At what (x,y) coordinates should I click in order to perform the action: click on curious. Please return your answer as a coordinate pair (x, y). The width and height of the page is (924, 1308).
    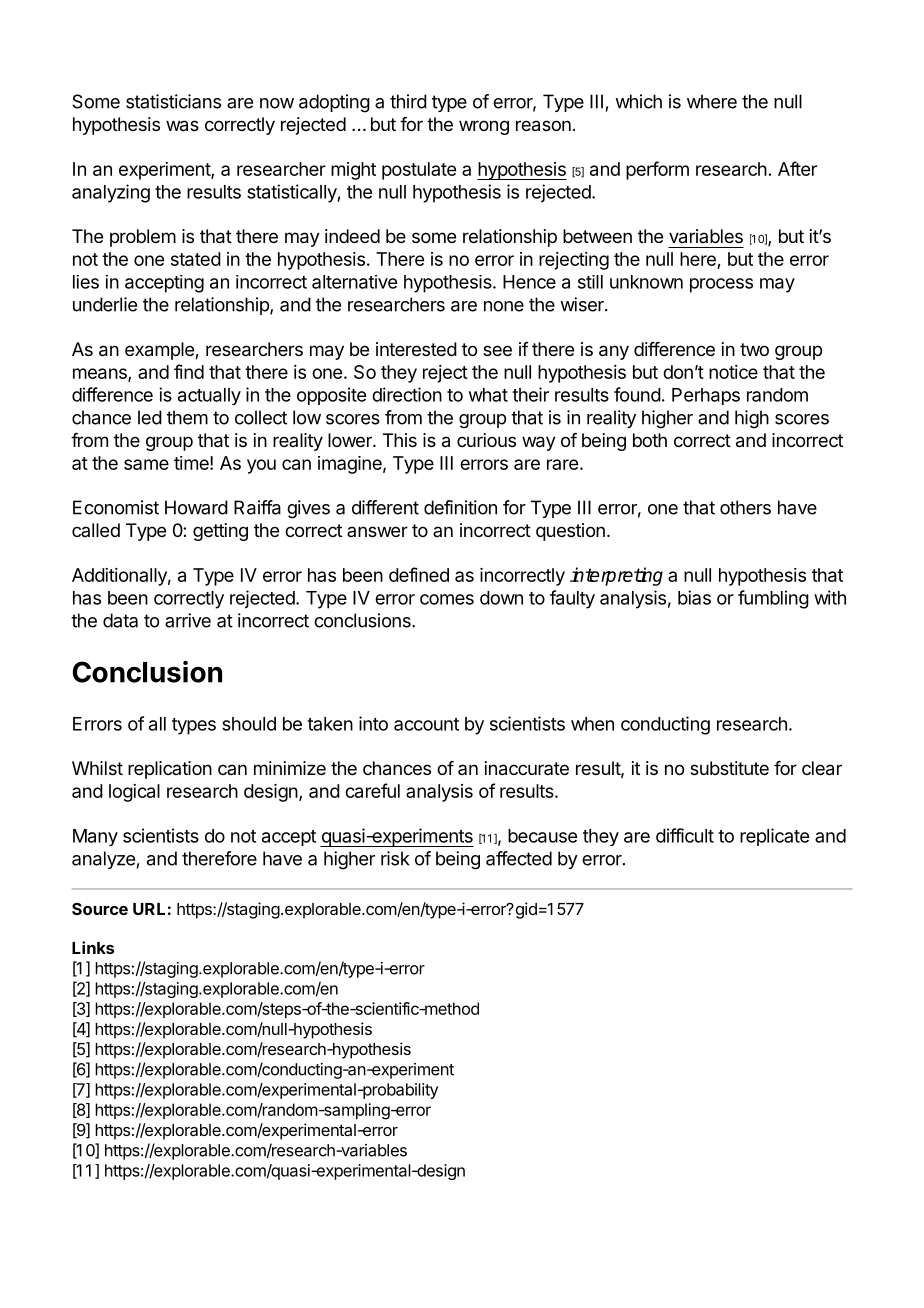
    Looking at the image, I should click on (486, 440).
